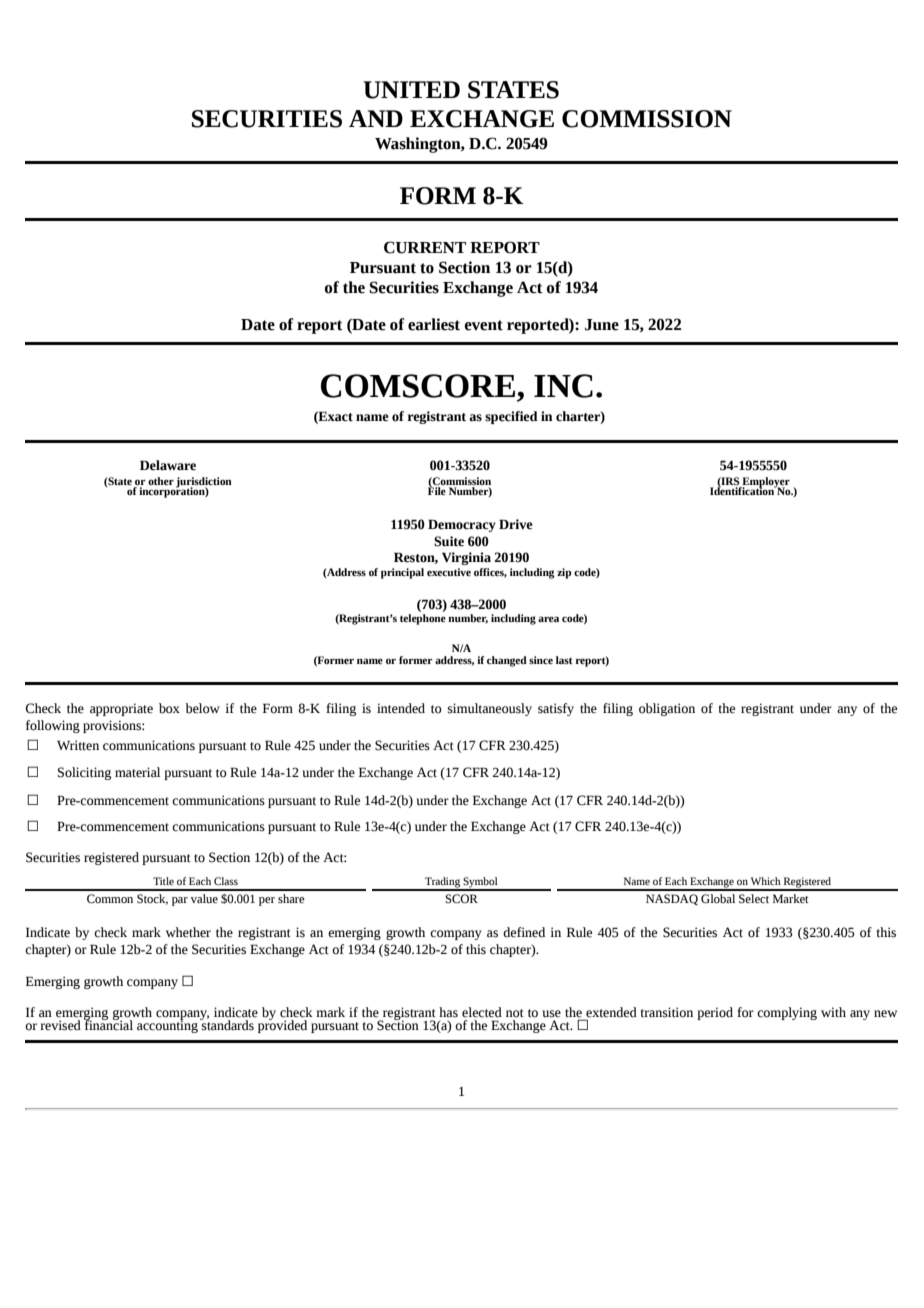 The image size is (924, 1308). What do you see at coordinates (667, 709) in the document?
I see `obligation` at bounding box center [667, 709].
